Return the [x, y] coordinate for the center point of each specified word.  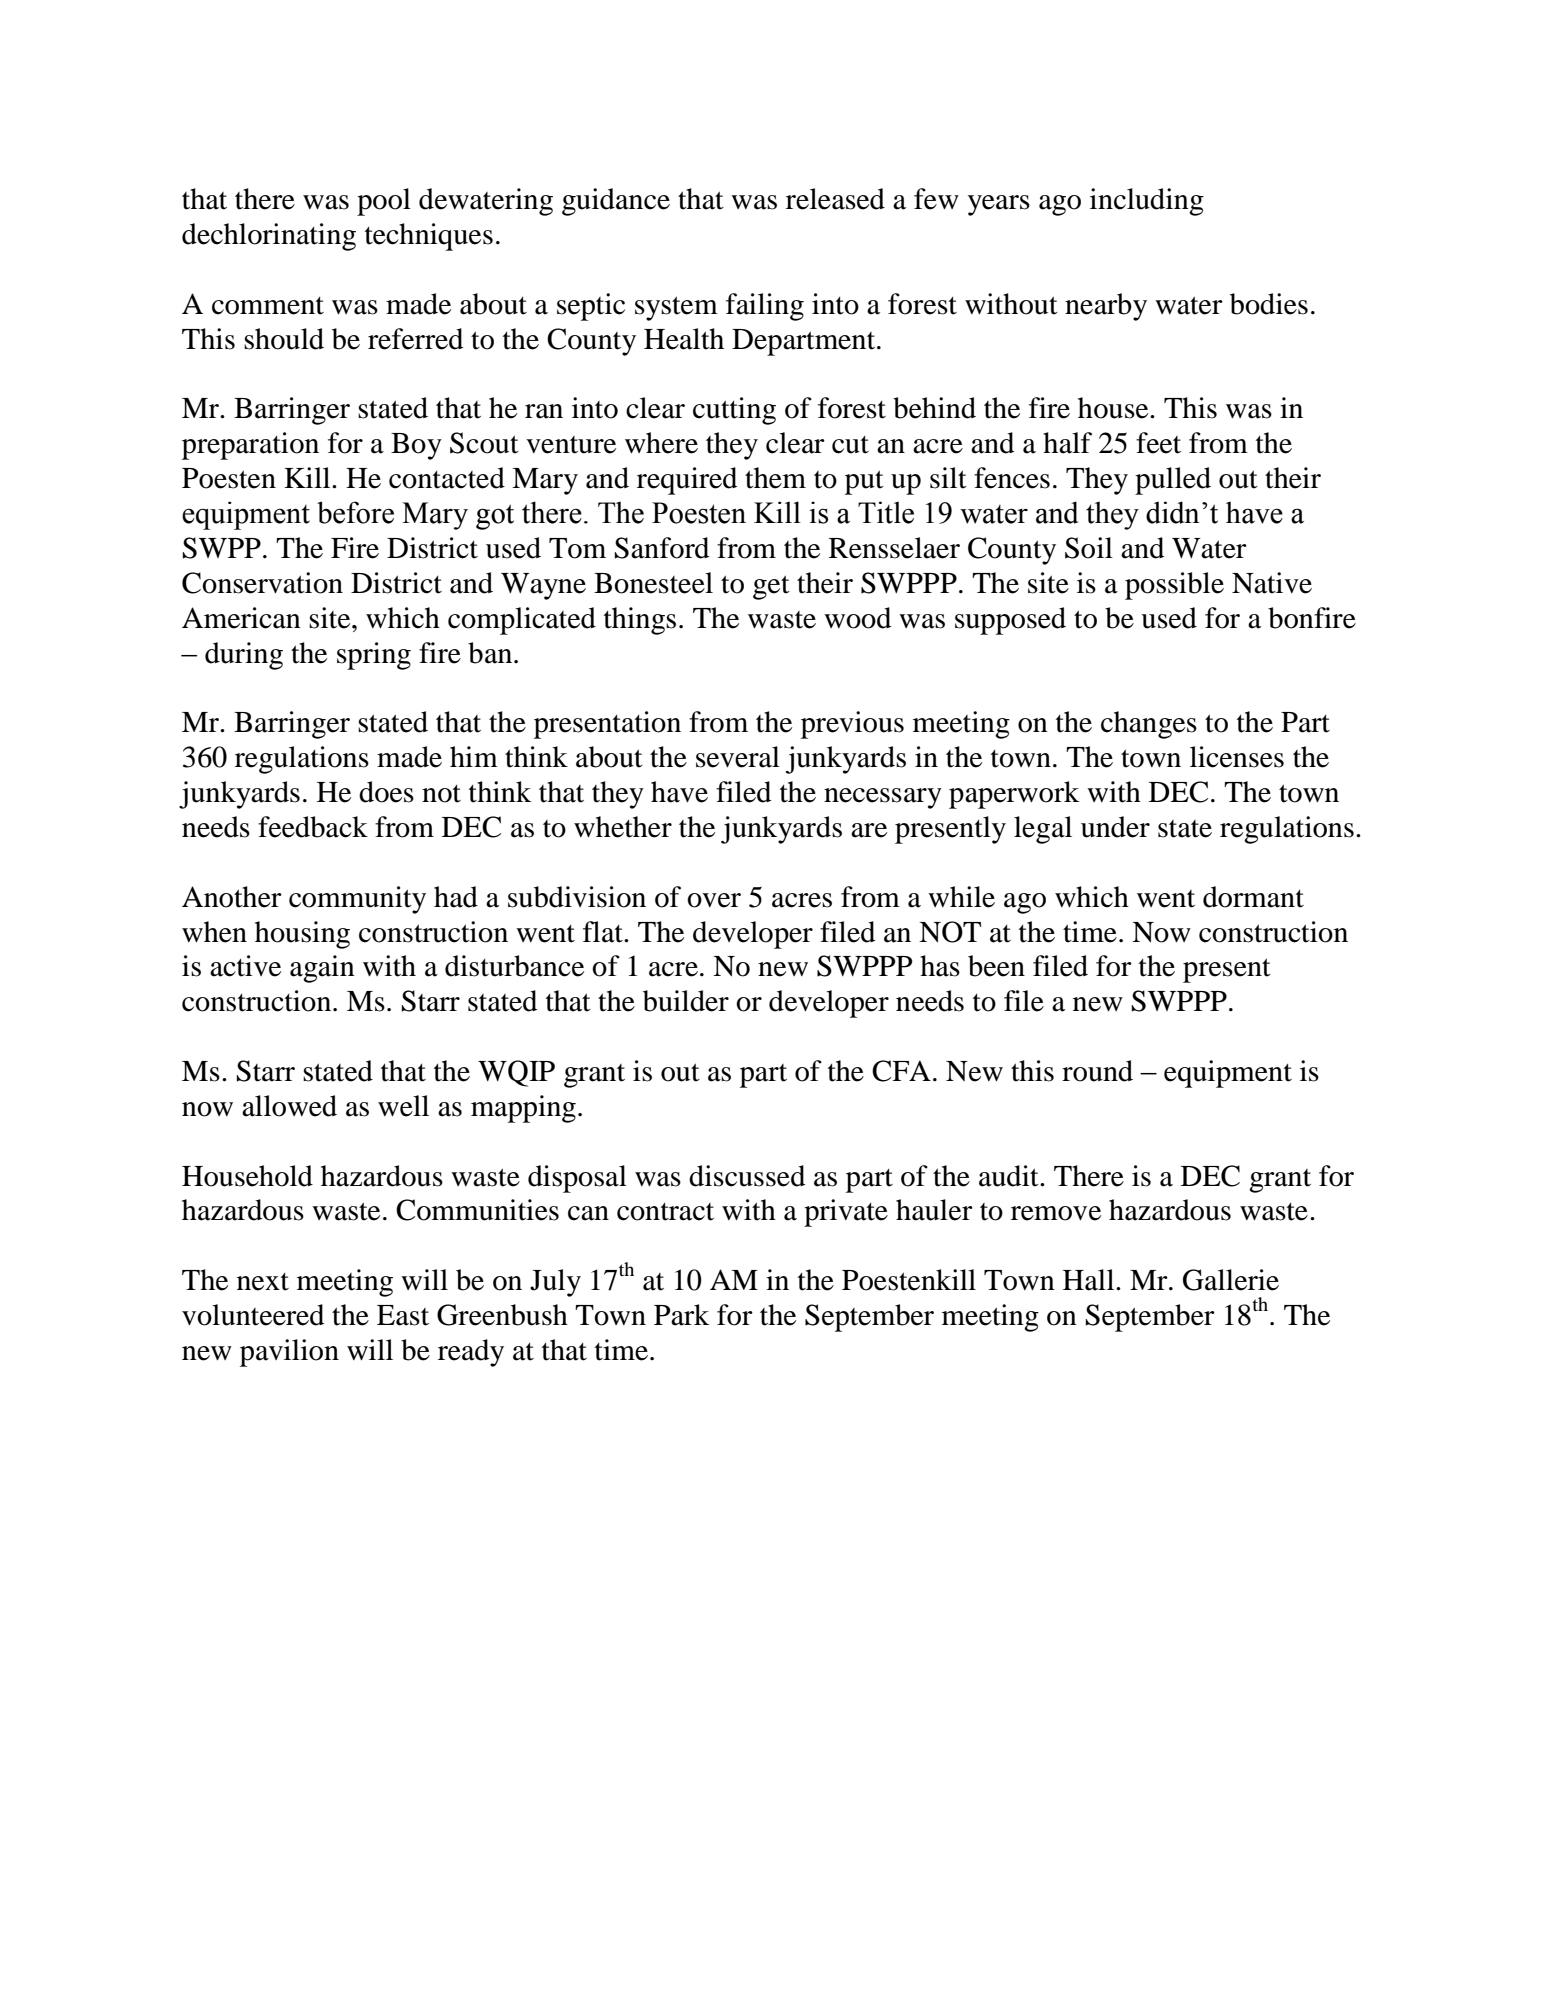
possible [1174, 586]
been [996, 966]
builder [686, 1001]
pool [384, 202]
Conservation [262, 583]
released [835, 199]
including [1147, 202]
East [403, 1315]
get [771, 587]
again [322, 969]
